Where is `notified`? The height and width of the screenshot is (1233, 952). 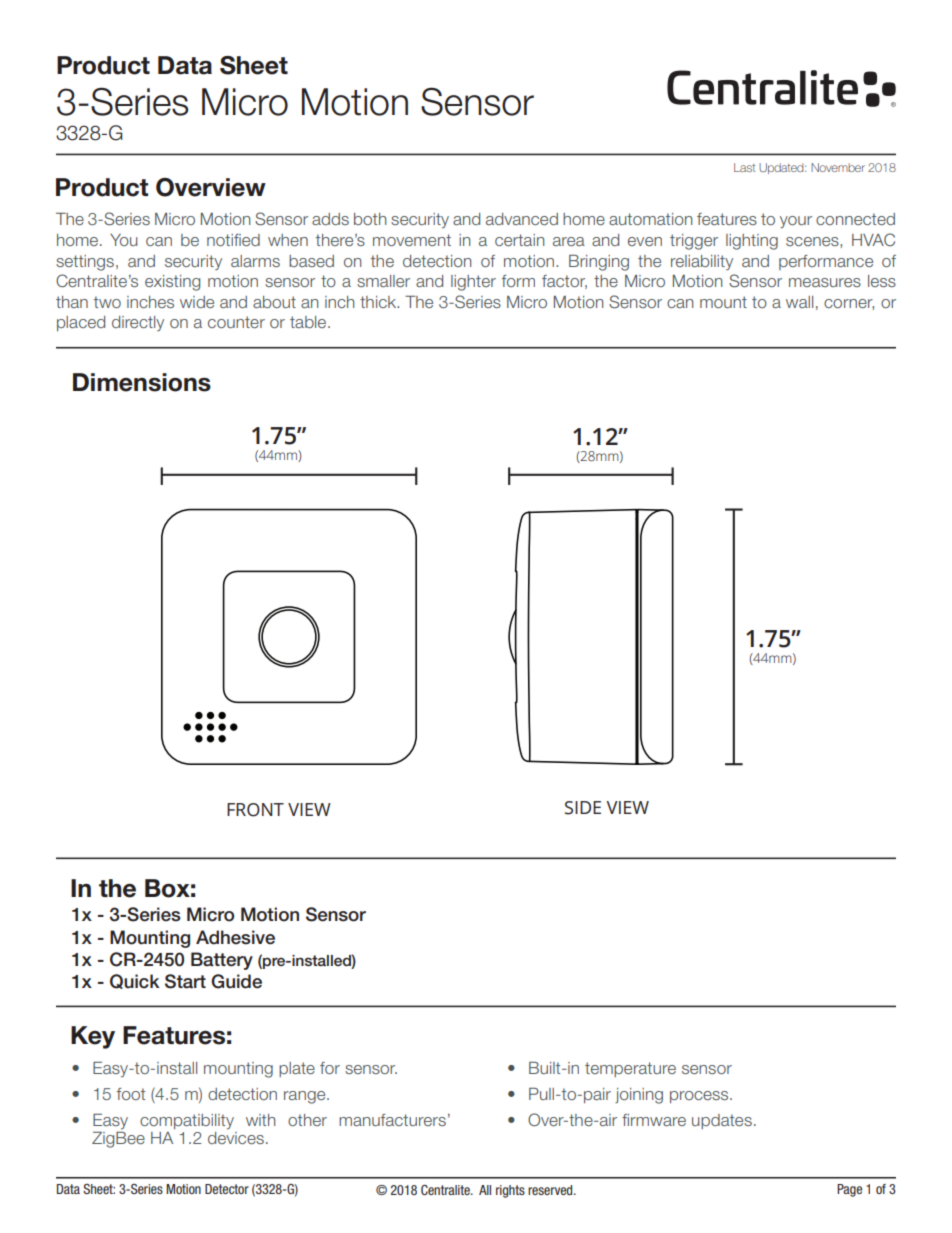 notified is located at coordinates (233, 240).
